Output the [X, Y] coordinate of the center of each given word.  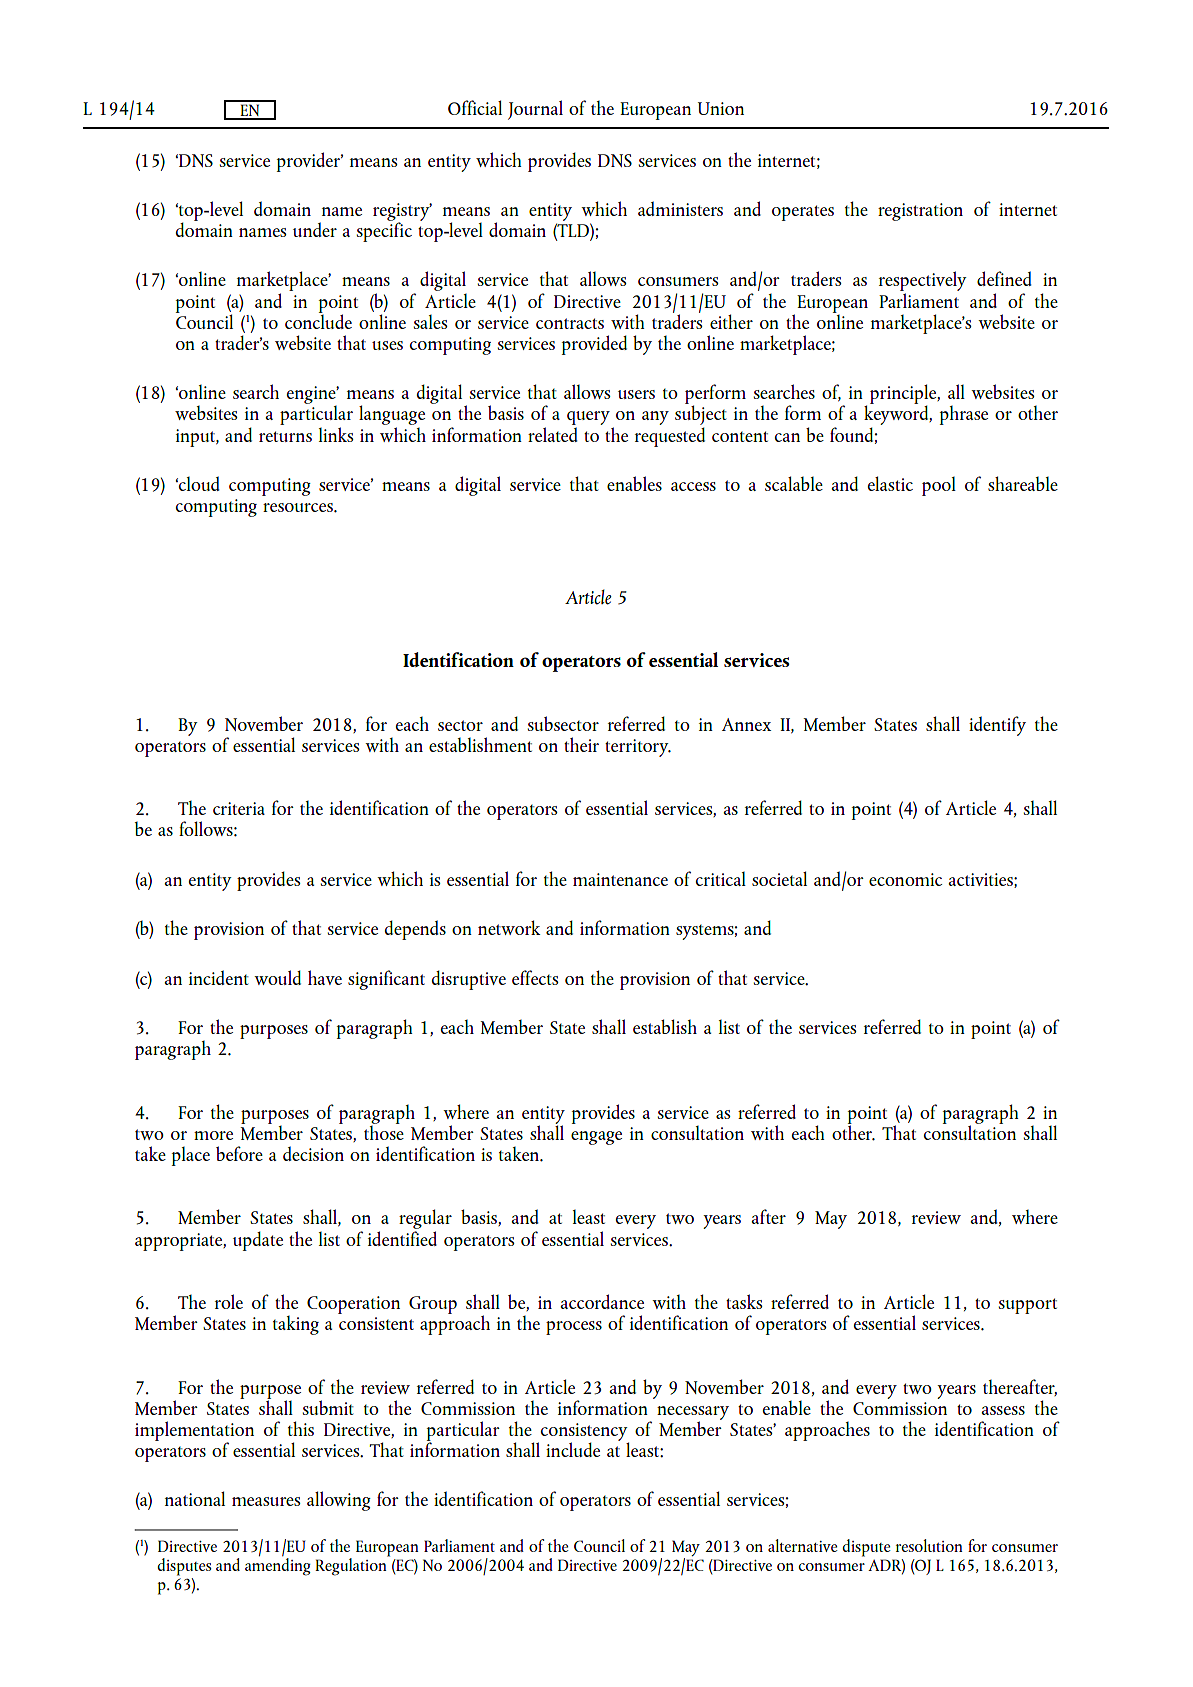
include [573, 1449]
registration [920, 212]
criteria [239, 808]
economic [905, 879]
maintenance [620, 879]
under [315, 229]
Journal [535, 110]
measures [266, 1501]
